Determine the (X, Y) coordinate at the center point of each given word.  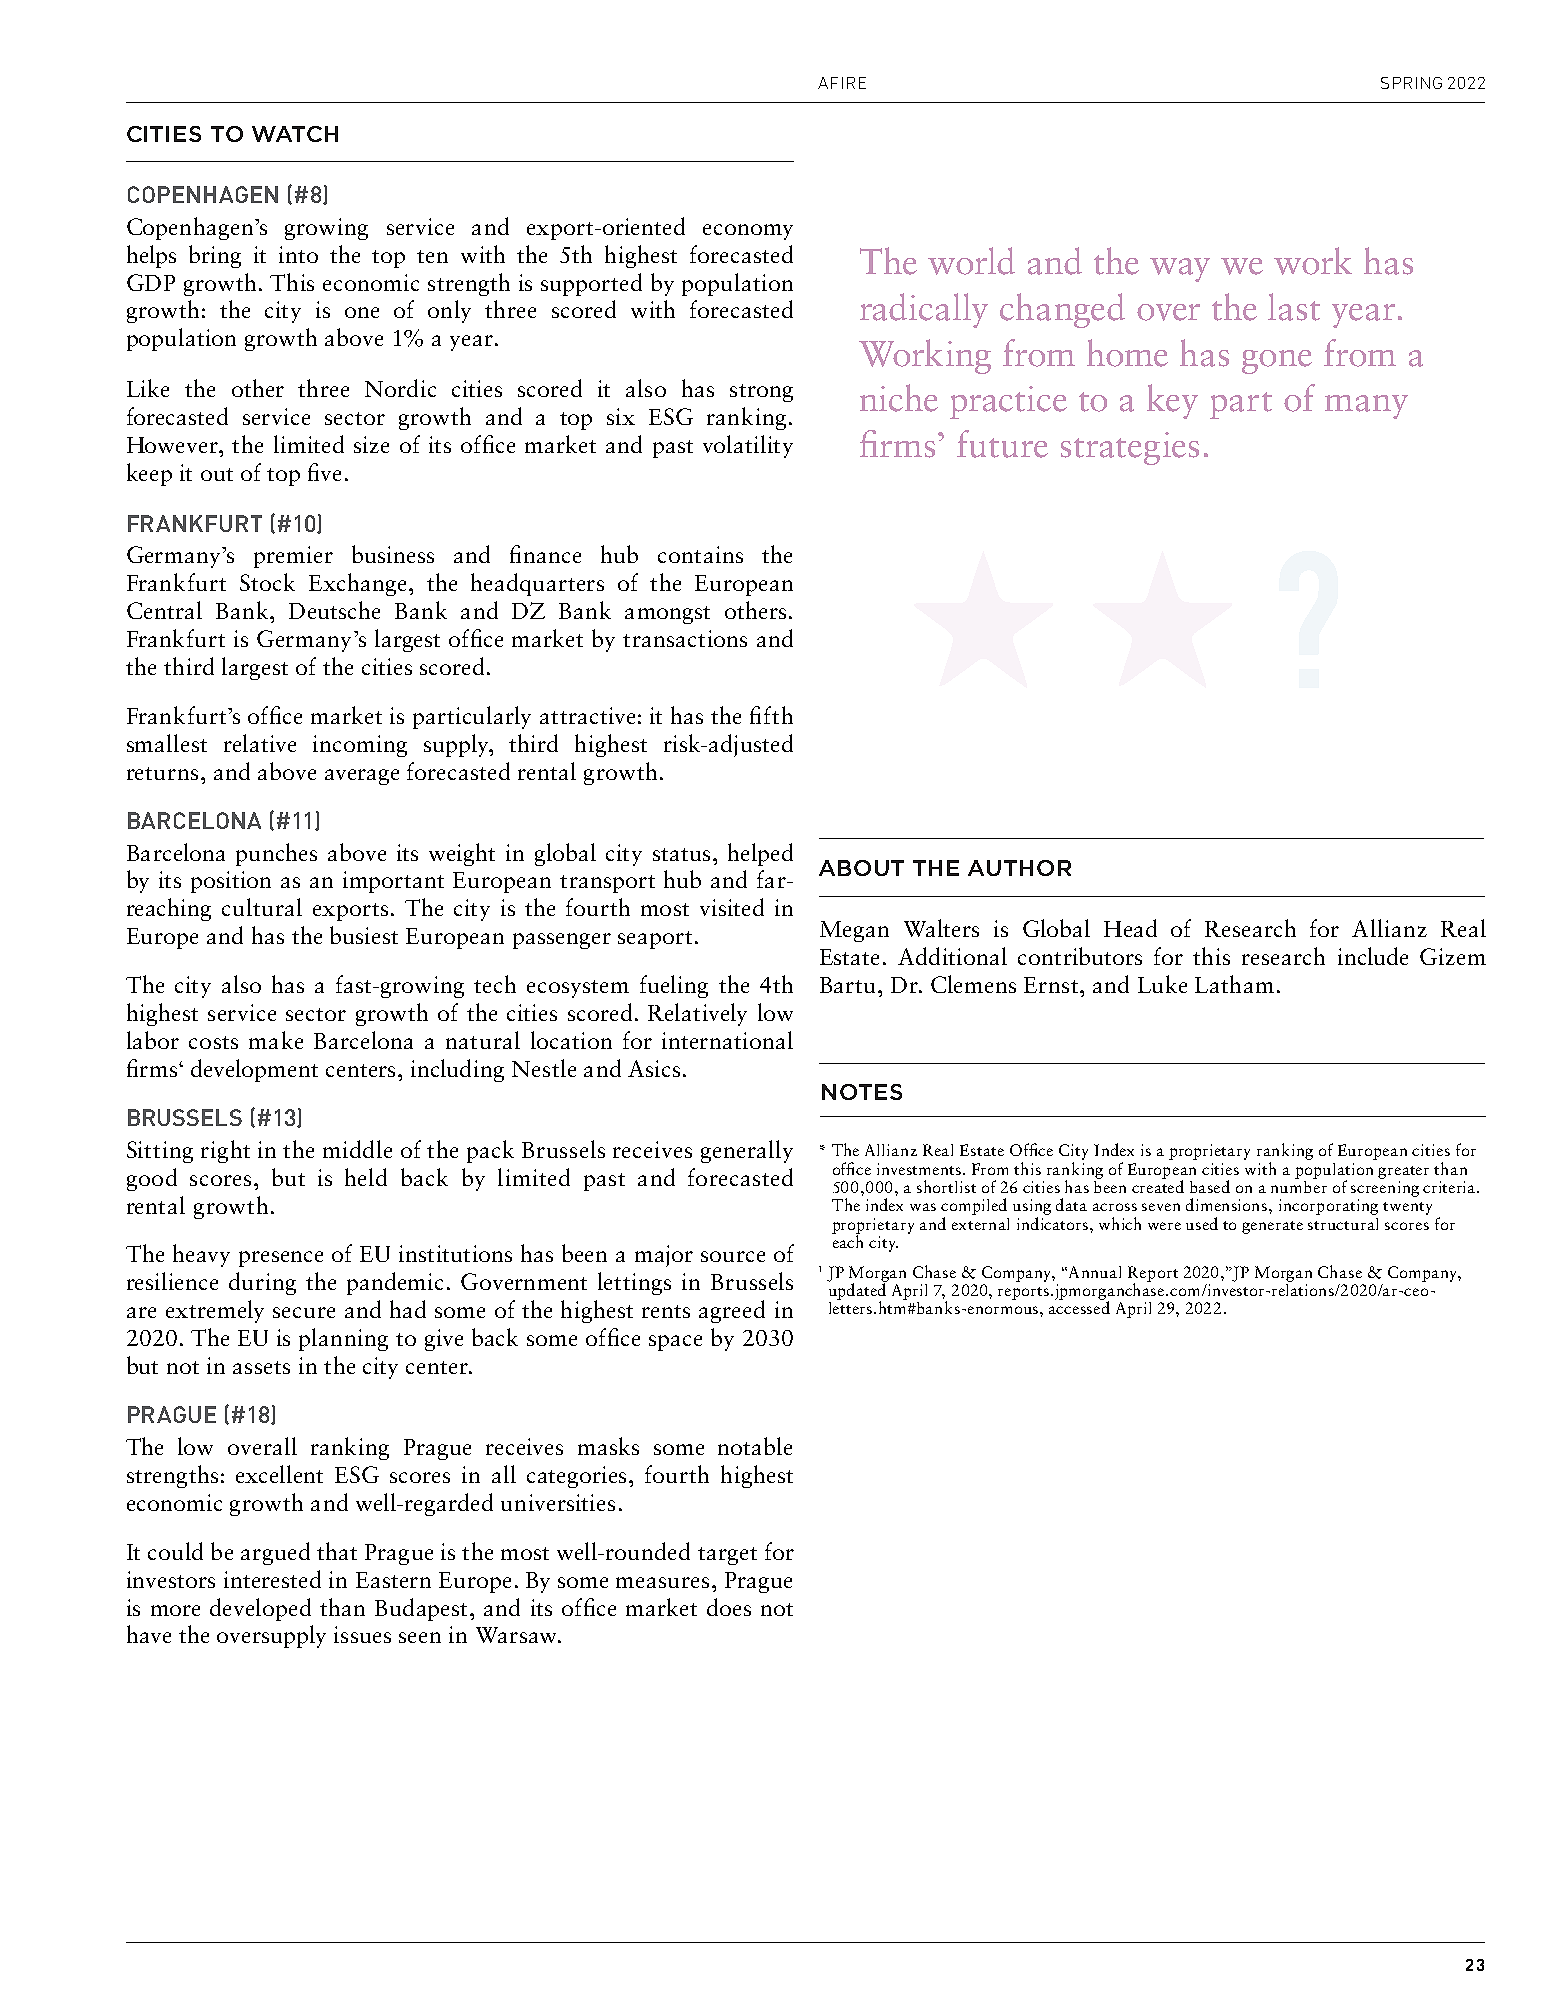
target (727, 1556)
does (729, 1607)
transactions (685, 638)
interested (272, 1579)
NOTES (862, 1092)
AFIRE (842, 83)
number (1299, 1185)
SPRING (1411, 83)
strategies (1130, 448)
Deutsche (334, 610)
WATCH (295, 134)
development (254, 1070)
